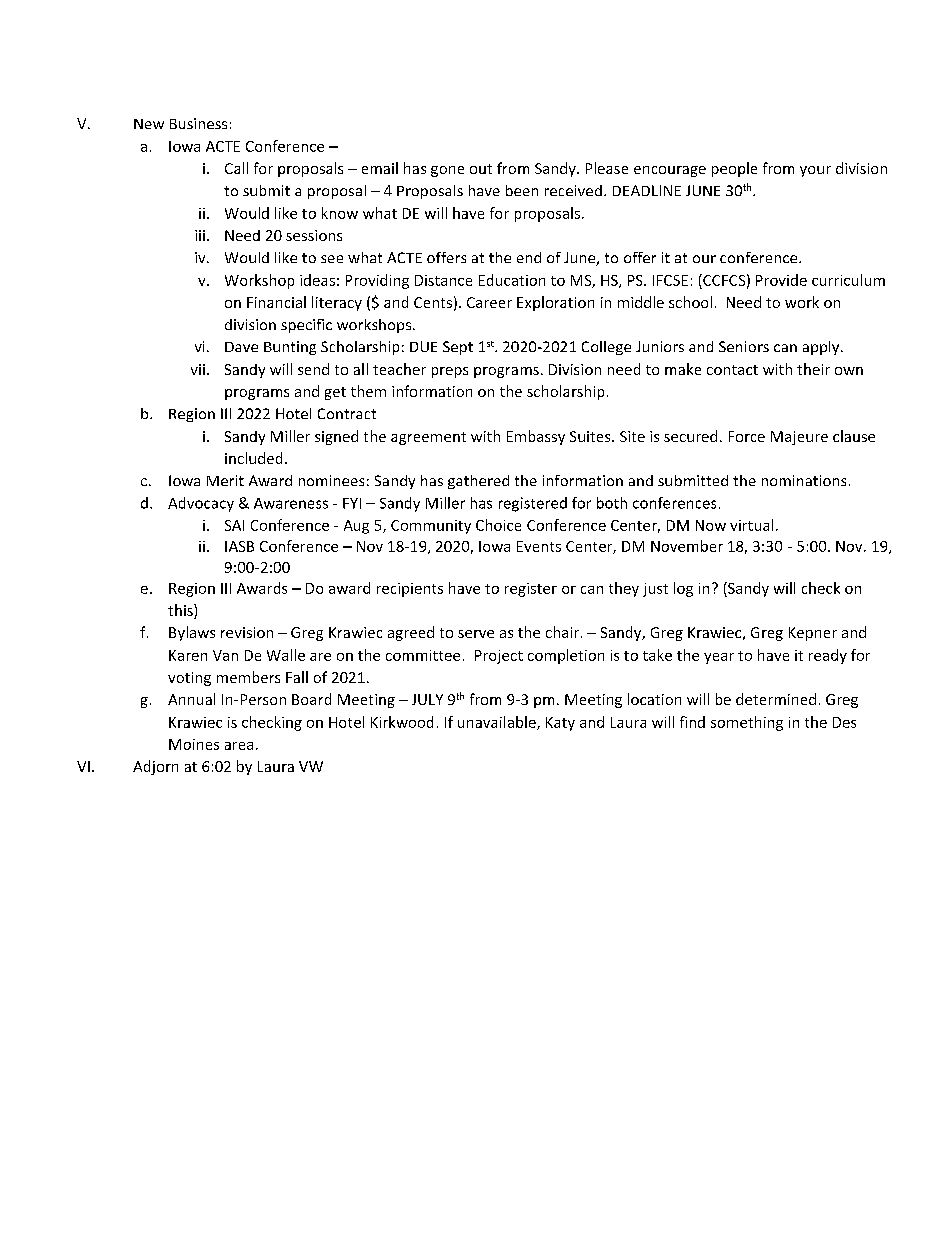 Image resolution: width=952 pixels, height=1233 pixels. I want to click on area, so click(239, 746).
